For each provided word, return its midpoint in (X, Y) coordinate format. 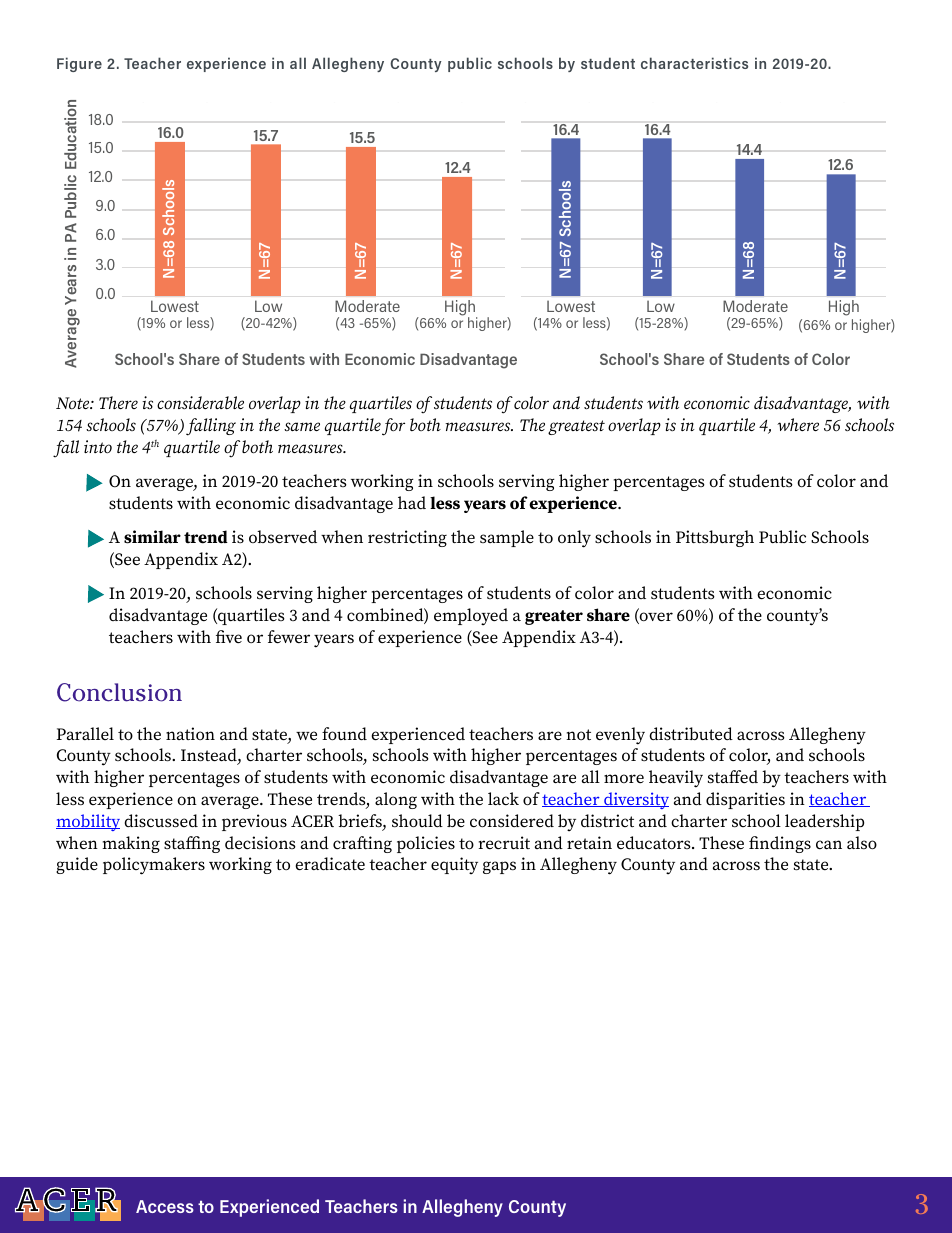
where (798, 424)
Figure (79, 64)
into (98, 446)
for (393, 427)
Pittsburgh (715, 538)
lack (503, 798)
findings (780, 844)
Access (165, 1206)
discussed (161, 821)
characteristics (694, 63)
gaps (499, 867)
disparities (745, 800)
